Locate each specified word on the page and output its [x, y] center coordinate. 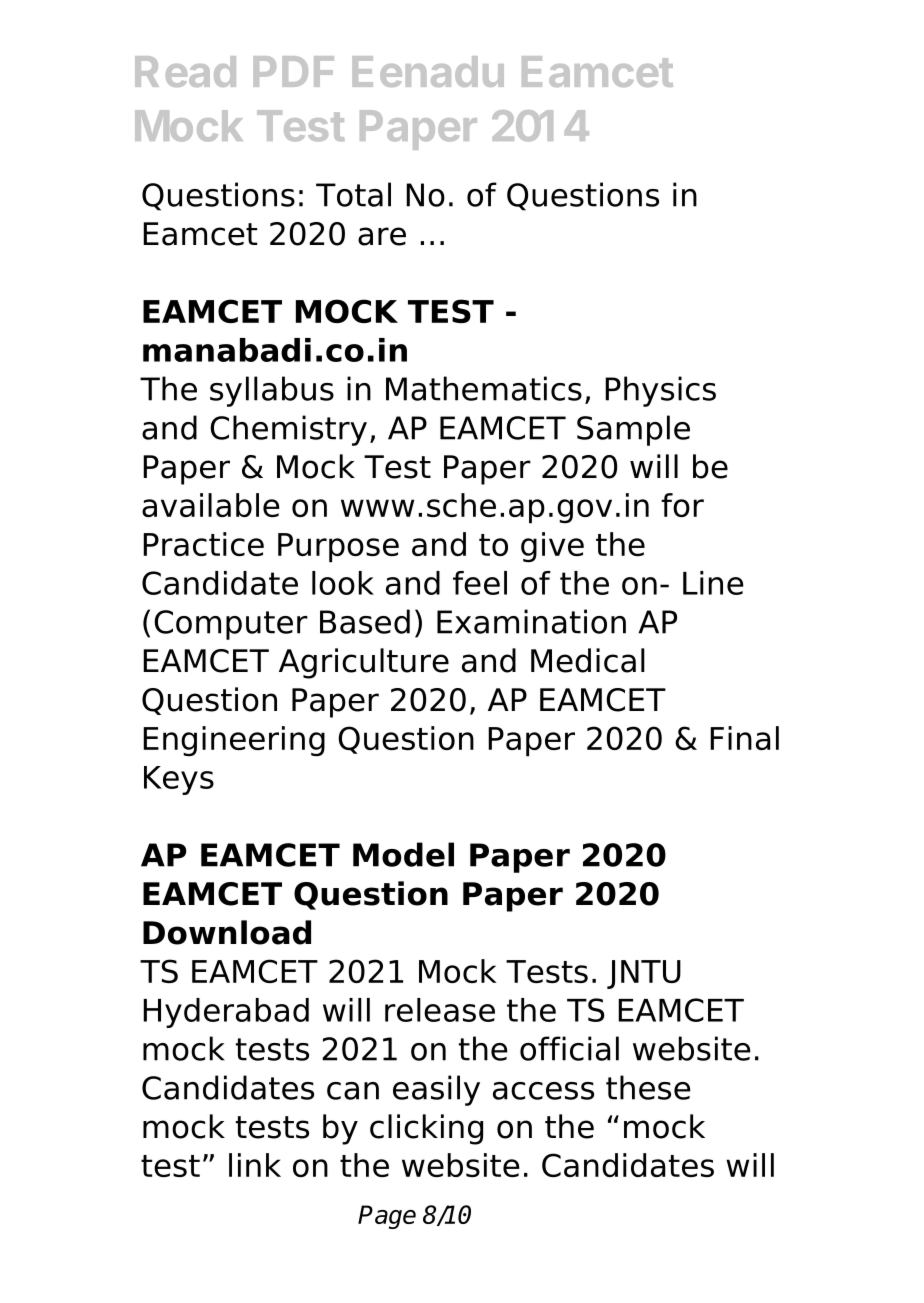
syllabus [272, 391]
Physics [660, 391]
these [648, 1087]
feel [480, 583]
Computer [231, 625]
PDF [293, 71]
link [255, 1165]
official [569, 1048]
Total [353, 194]
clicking [426, 1129]
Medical [588, 660]
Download [227, 932]
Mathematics [484, 388]
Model [403, 854]
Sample [633, 430]
